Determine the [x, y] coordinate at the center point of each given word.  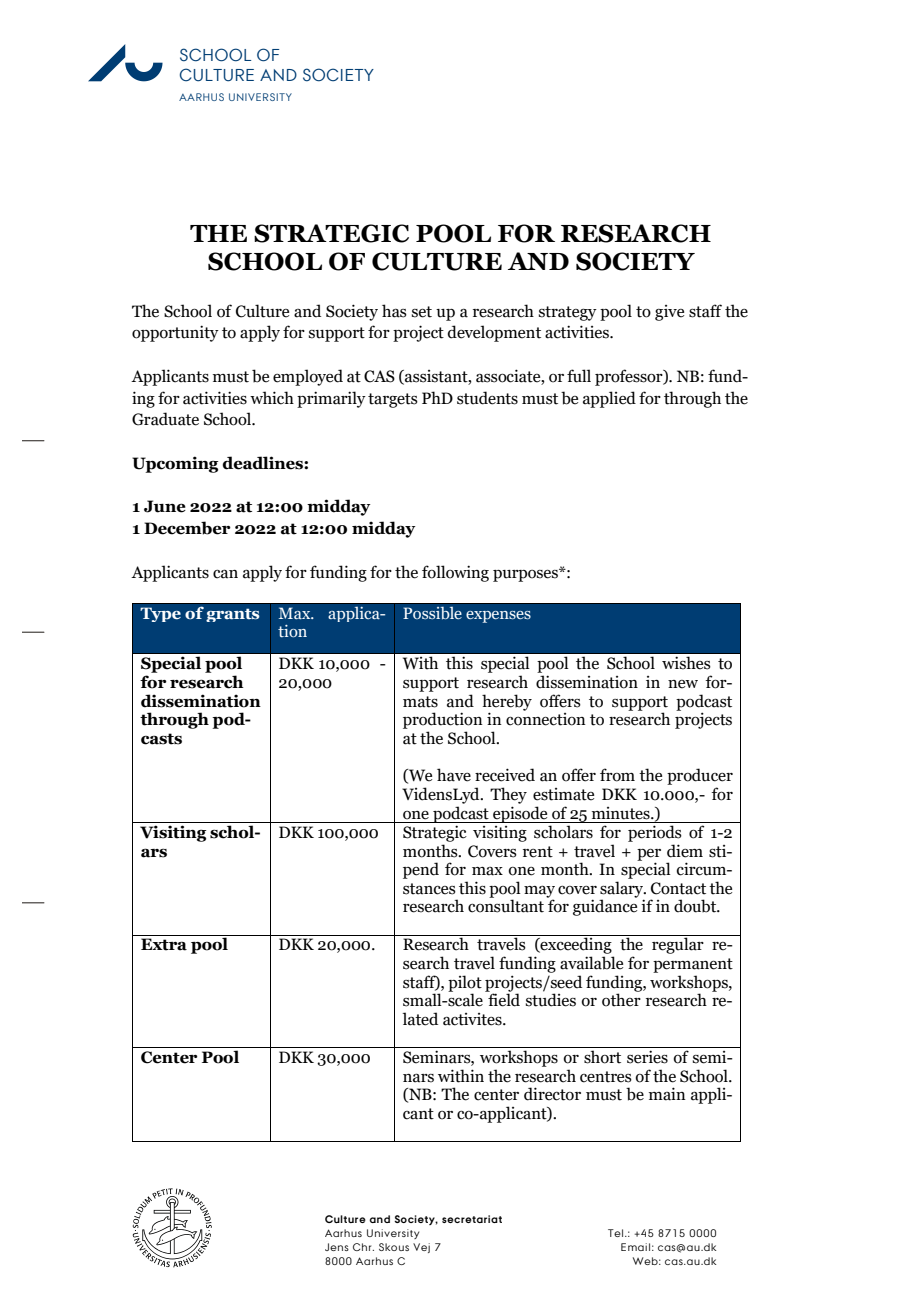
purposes [526, 575]
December [187, 528]
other [621, 1000]
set [422, 312]
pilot [465, 984]
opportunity [175, 333]
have [454, 775]
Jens [337, 1247]
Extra [164, 944]
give [669, 313]
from [617, 775]
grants [233, 615]
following [455, 573]
